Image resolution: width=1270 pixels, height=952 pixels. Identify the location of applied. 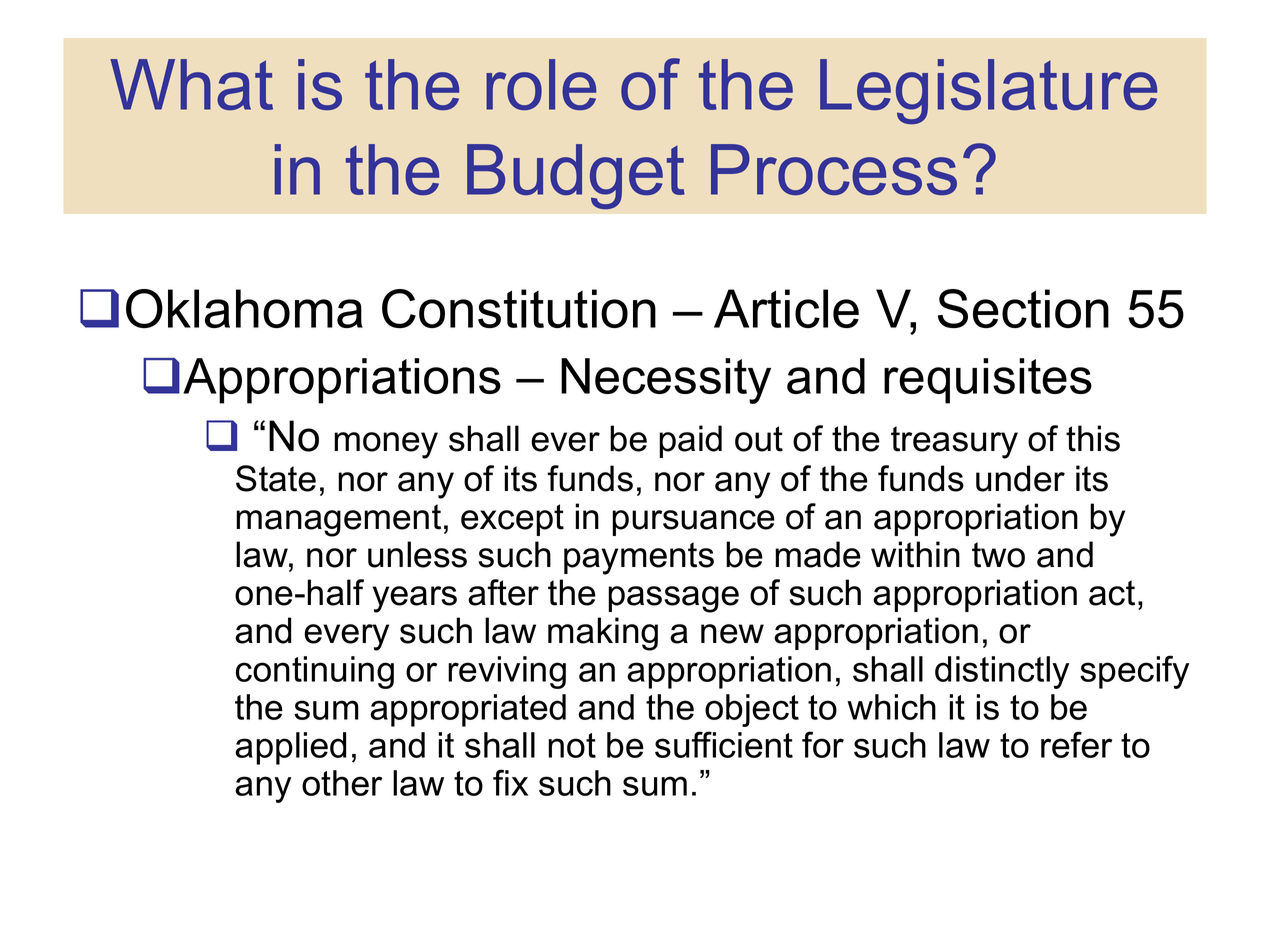
(290, 748).
